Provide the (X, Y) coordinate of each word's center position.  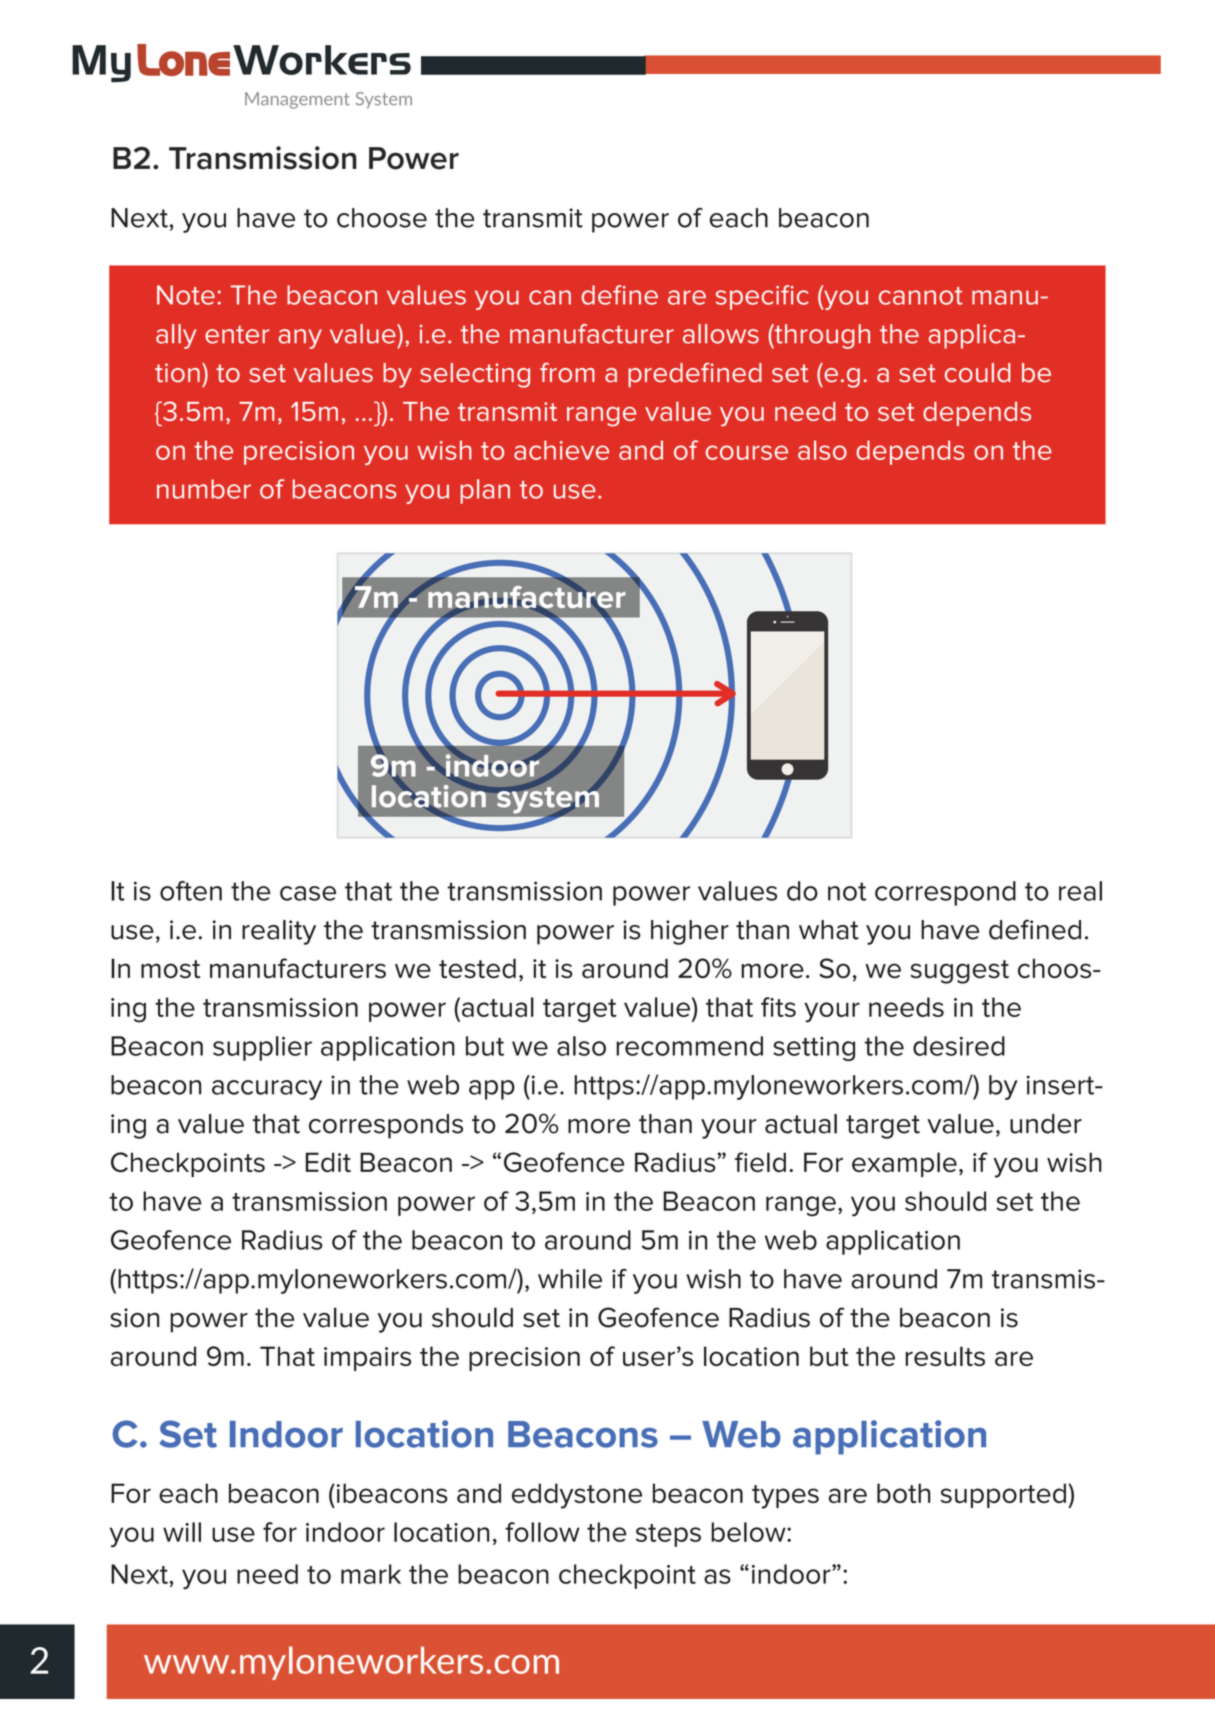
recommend (689, 1046)
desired (959, 1046)
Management (297, 100)
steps (668, 1535)
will (182, 1532)
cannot (921, 296)
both (903, 1493)
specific (762, 297)
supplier (262, 1048)
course (747, 452)
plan (485, 491)
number (204, 489)
